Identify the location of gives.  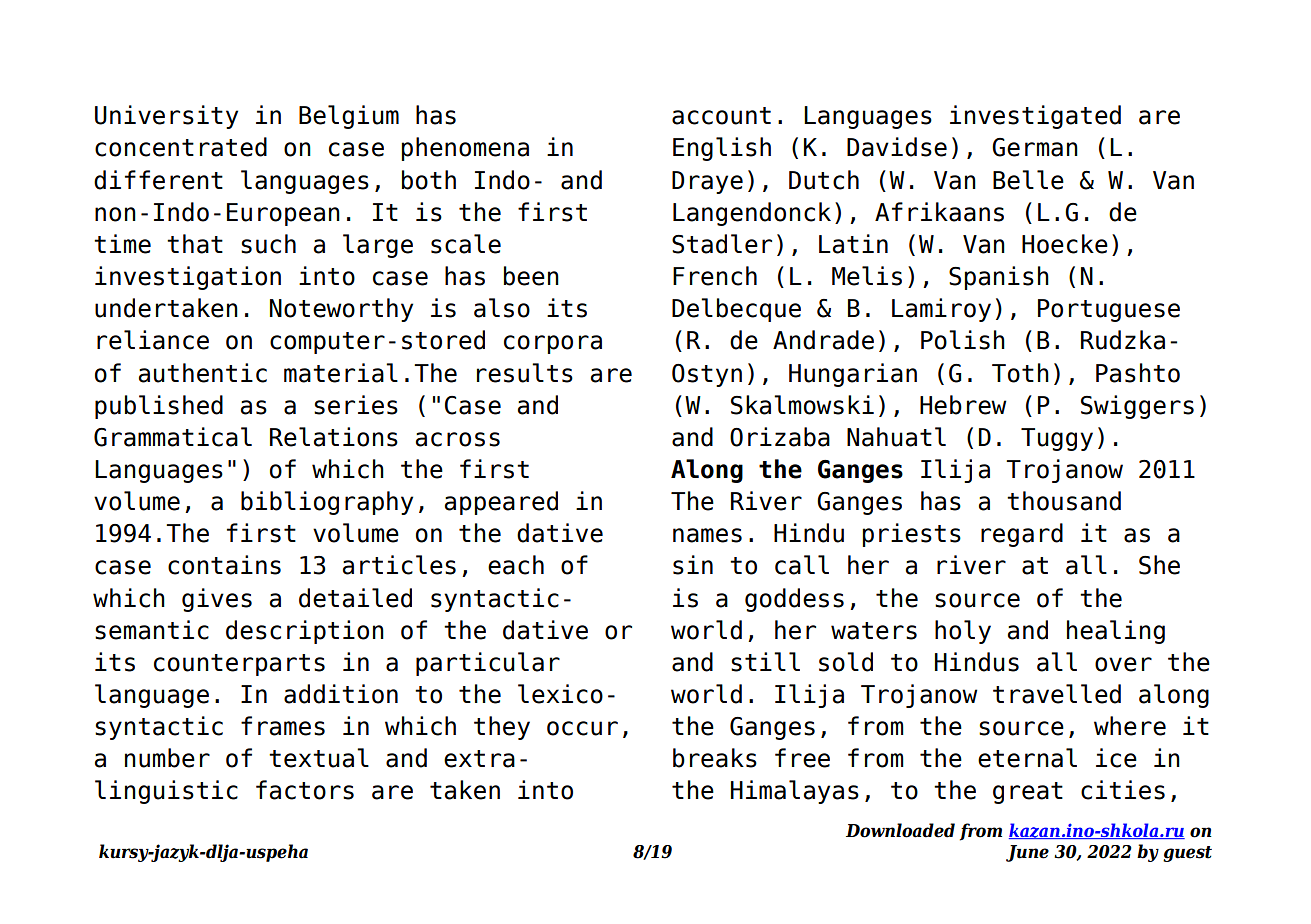
(217, 600).
